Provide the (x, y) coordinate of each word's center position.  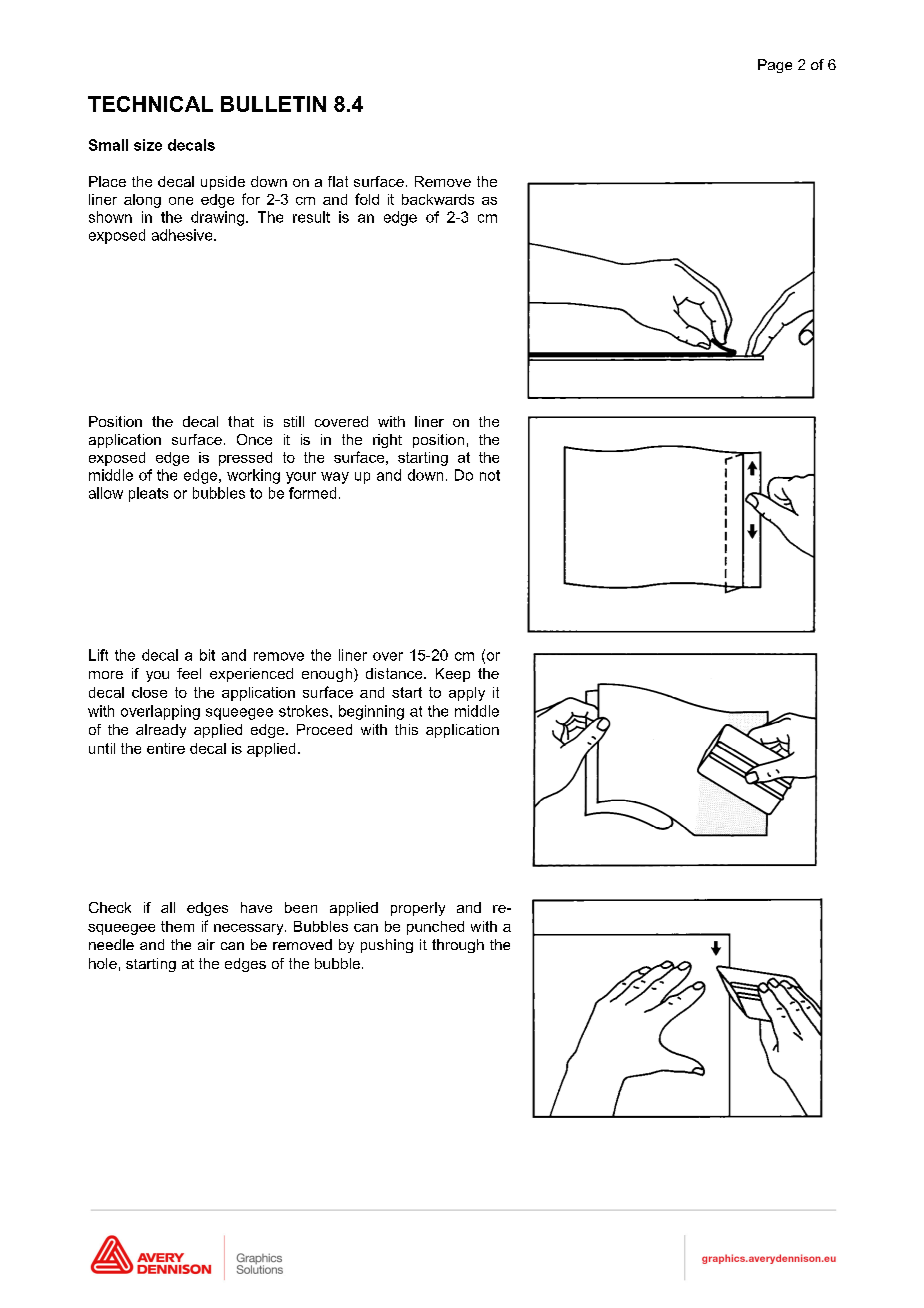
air (206, 944)
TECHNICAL (150, 104)
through (458, 946)
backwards (438, 199)
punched (435, 928)
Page (775, 66)
